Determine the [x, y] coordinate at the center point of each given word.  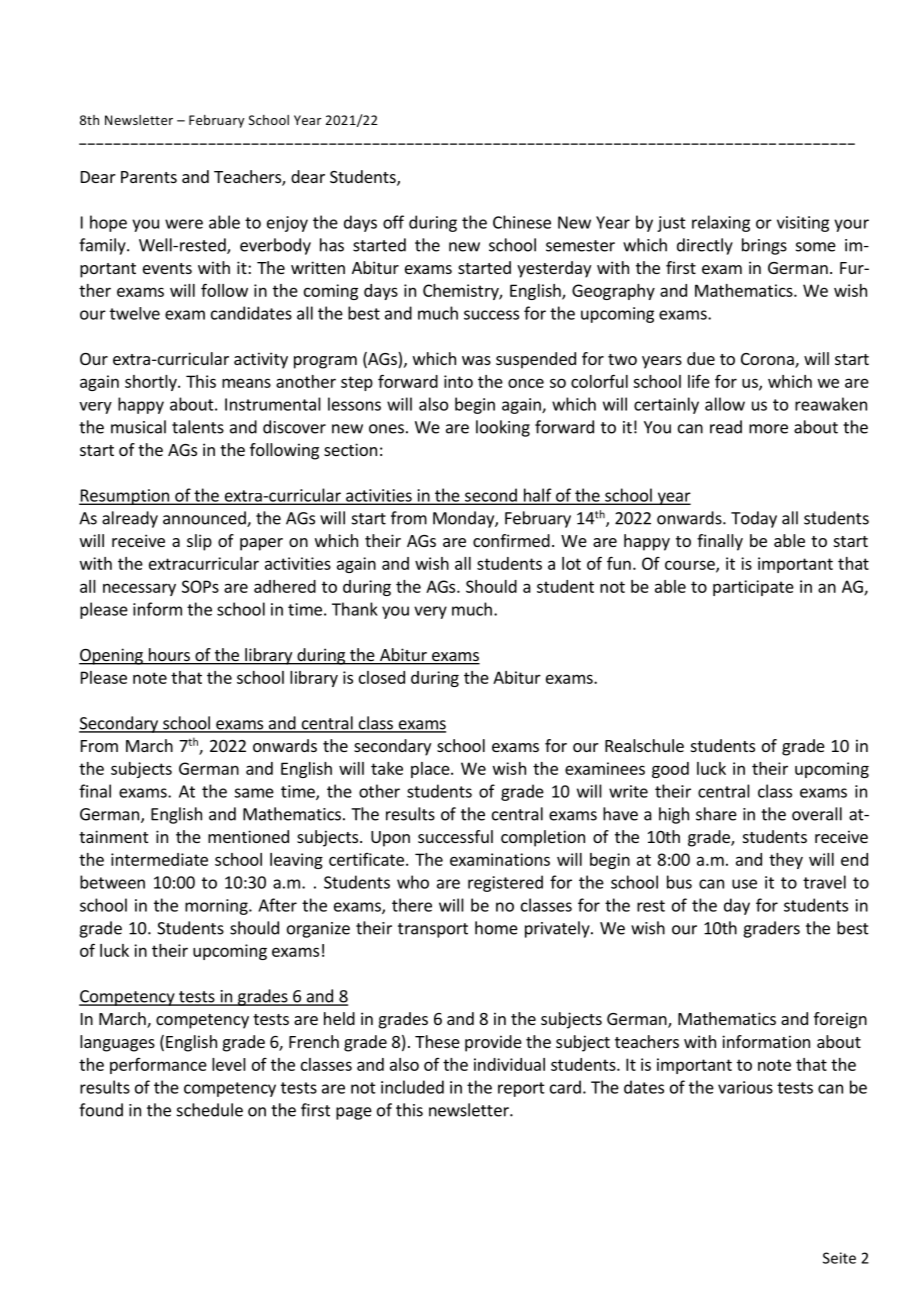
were [184, 224]
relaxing [721, 223]
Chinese [522, 222]
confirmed [511, 540]
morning [217, 907]
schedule [210, 1110]
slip [199, 542]
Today [754, 519]
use [744, 884]
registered [505, 883]
